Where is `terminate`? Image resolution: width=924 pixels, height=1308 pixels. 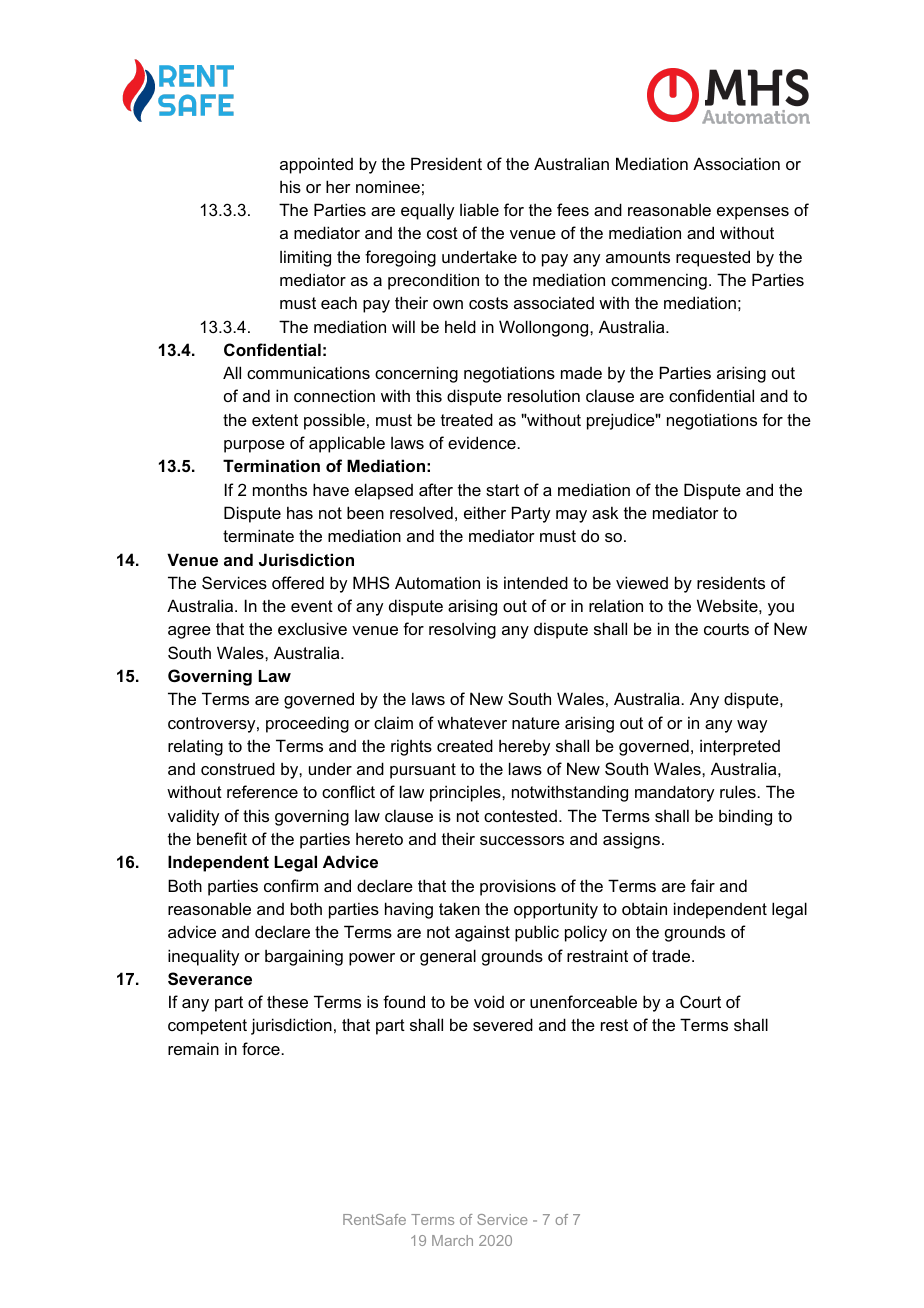 terminate is located at coordinates (258, 535).
